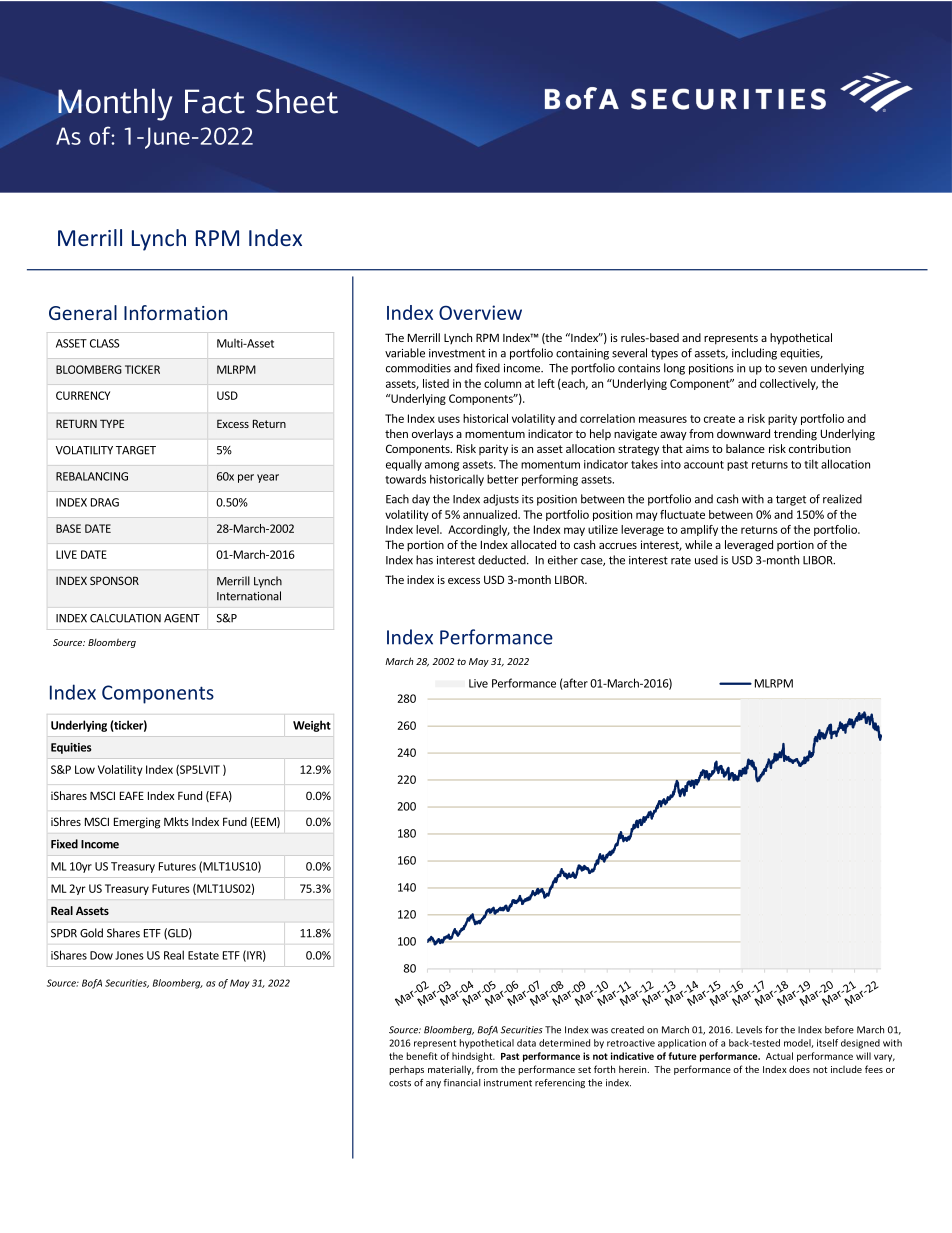  What do you see at coordinates (699, 530) in the screenshot?
I see `amplify` at bounding box center [699, 530].
